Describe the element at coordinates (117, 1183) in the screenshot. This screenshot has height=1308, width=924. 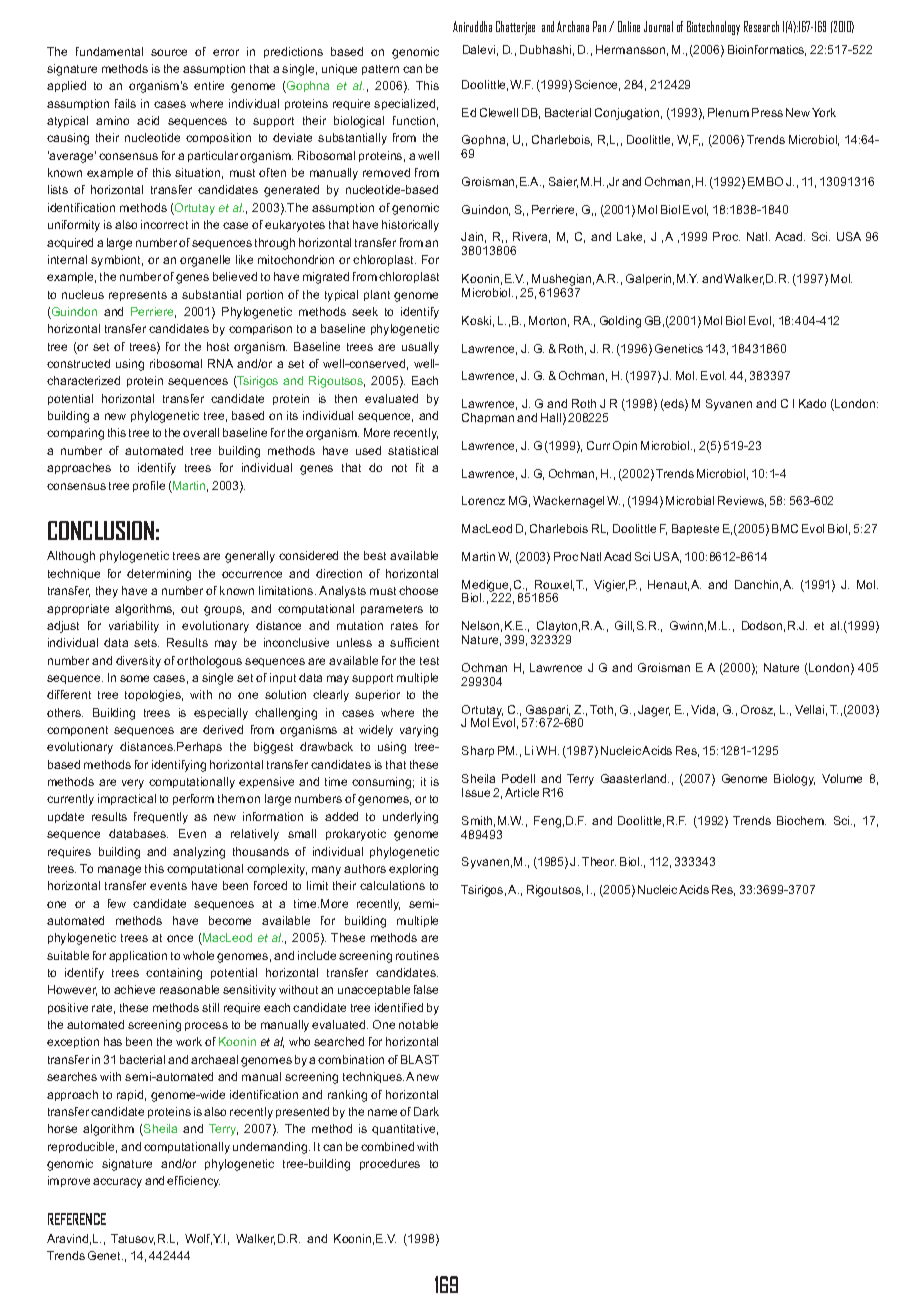
I see `accuracy` at that location.
